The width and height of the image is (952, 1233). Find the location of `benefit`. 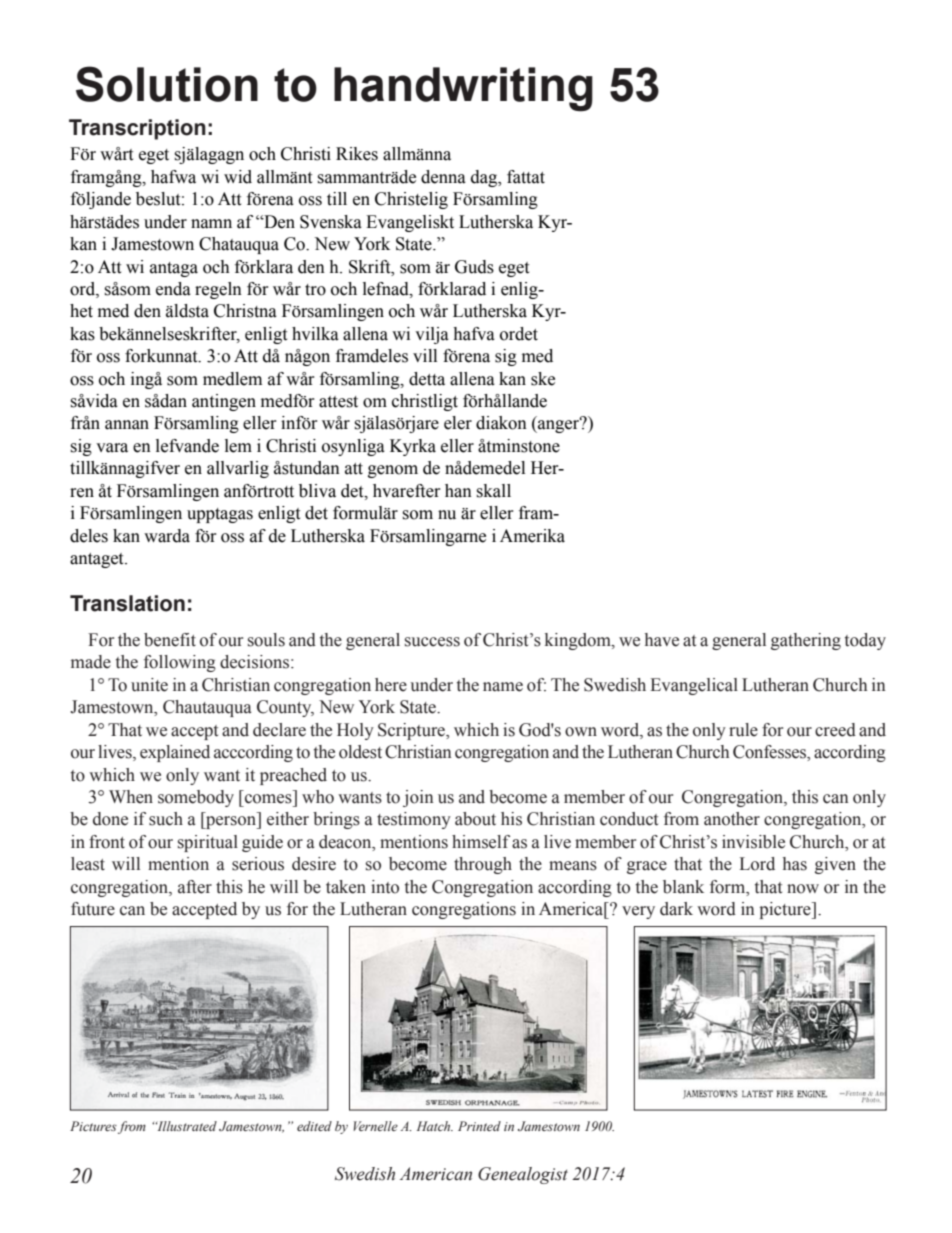

benefit is located at coordinates (170, 640).
